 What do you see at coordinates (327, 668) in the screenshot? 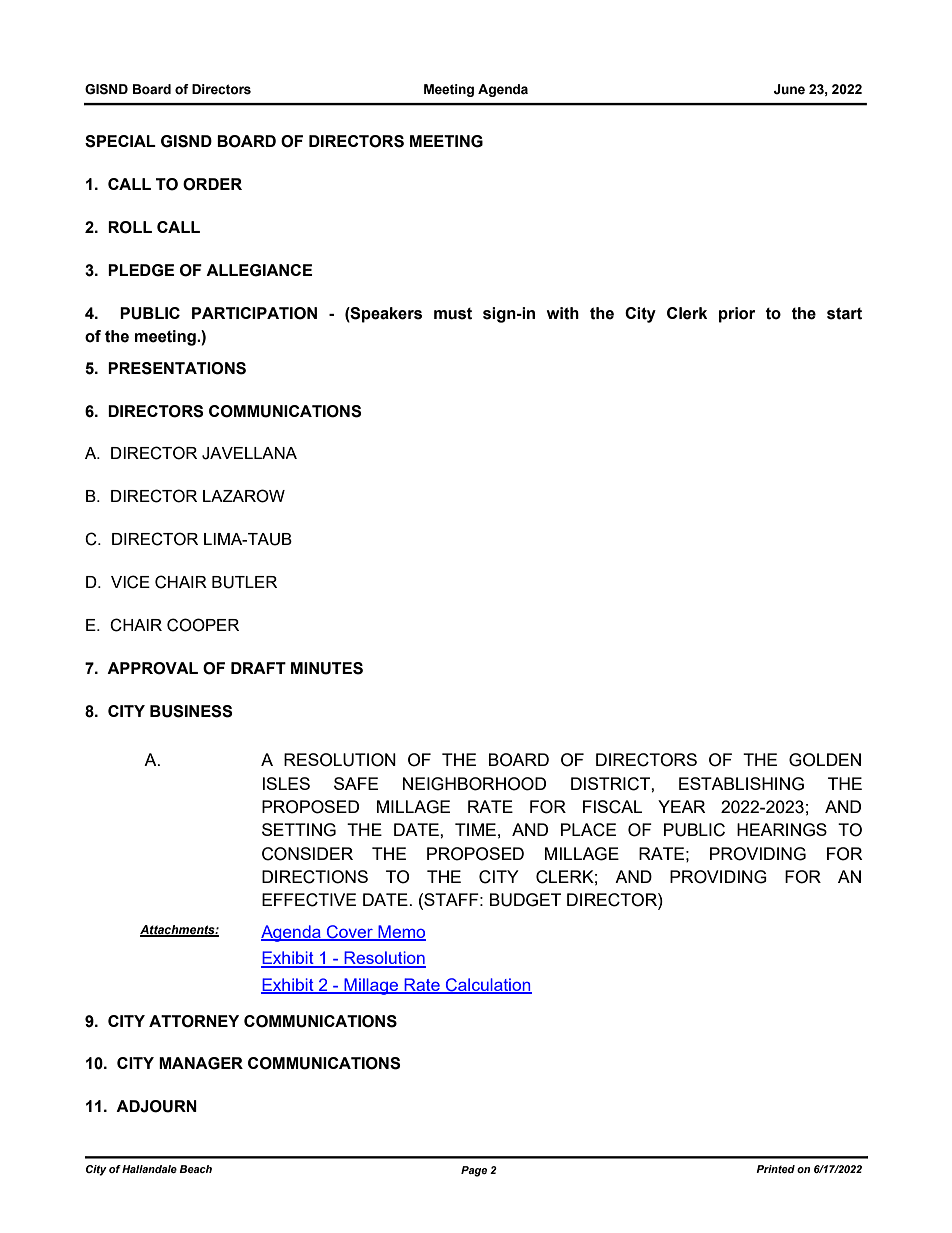
I see `MINUTES` at bounding box center [327, 668].
